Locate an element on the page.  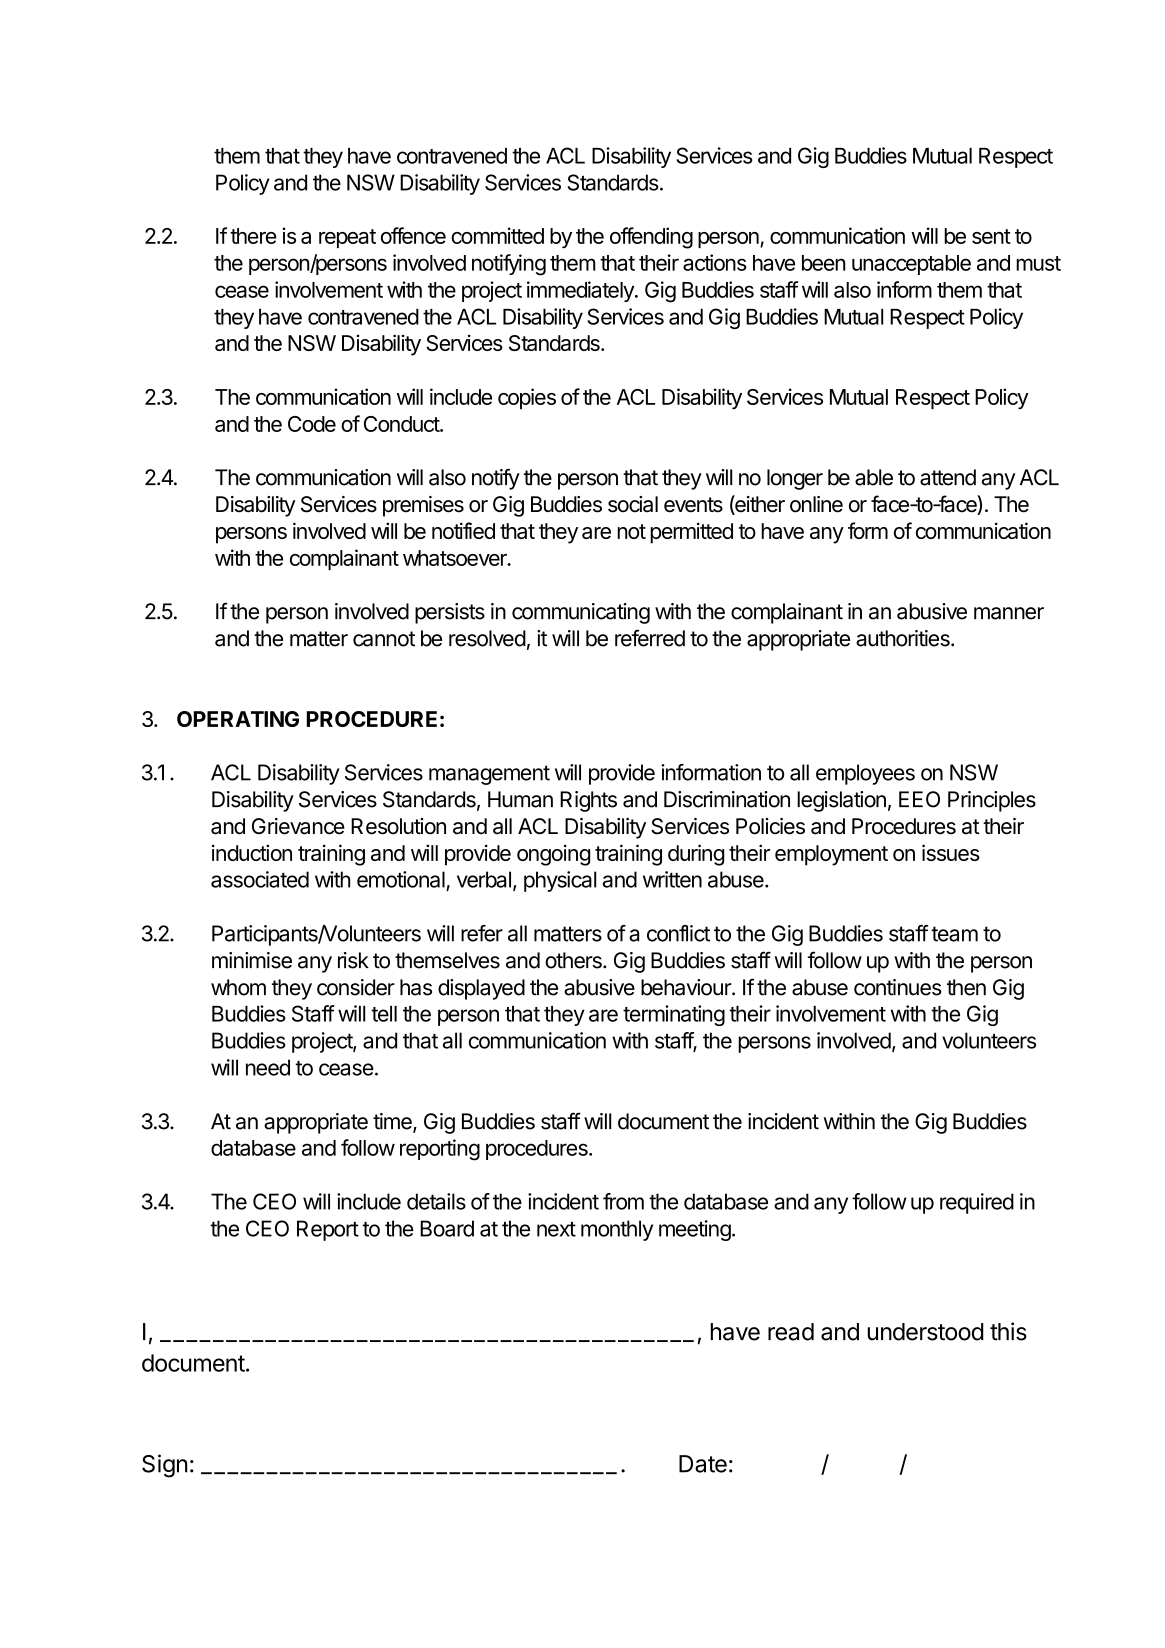
issues is located at coordinates (951, 852).
